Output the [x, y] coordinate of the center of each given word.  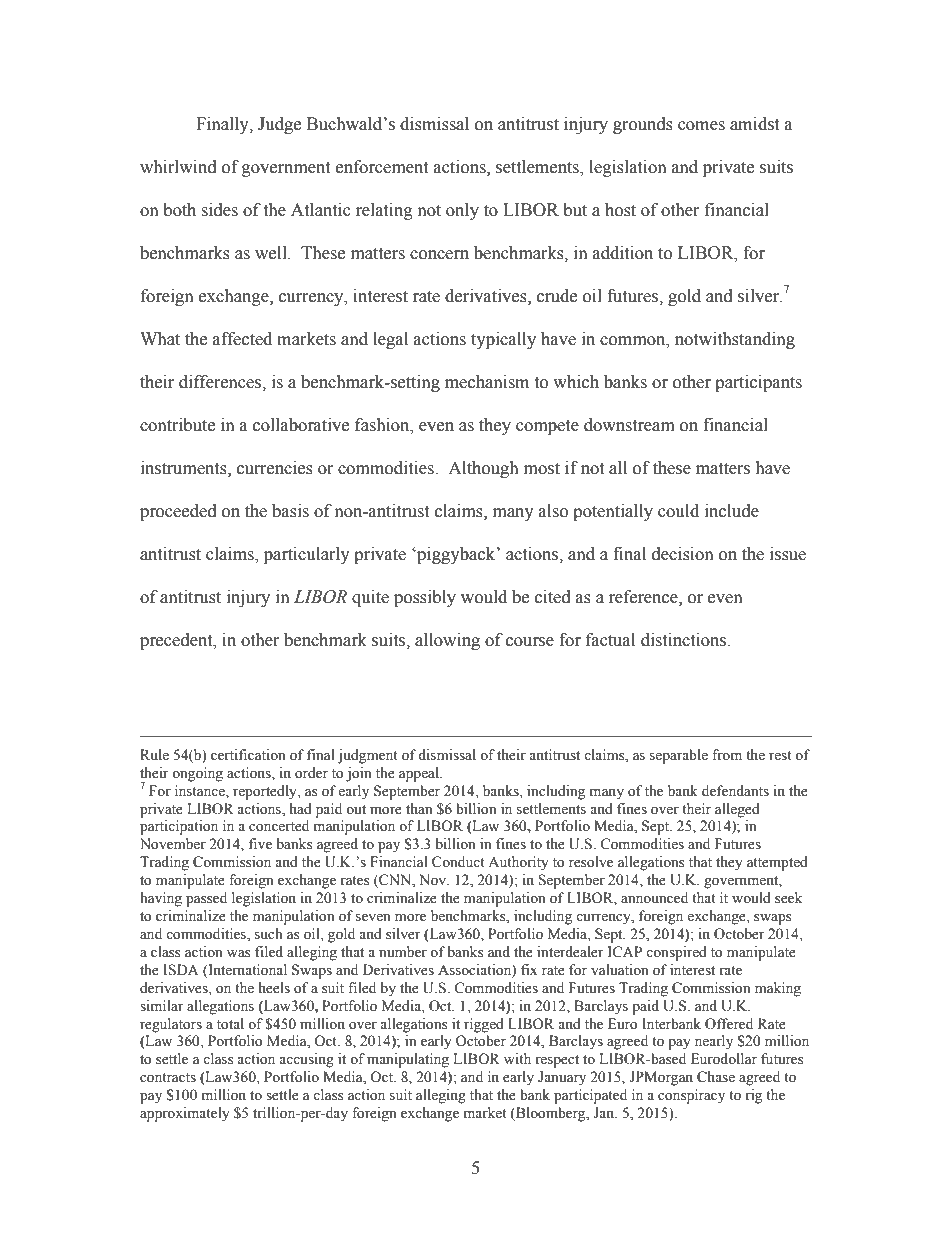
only [462, 211]
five [260, 844]
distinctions [685, 640]
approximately [185, 1114]
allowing [447, 641]
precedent [177, 641]
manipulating [408, 1060]
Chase [716, 1077]
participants [758, 383]
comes [701, 126]
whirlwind [178, 167]
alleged [737, 810]
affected [242, 339]
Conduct [458, 862]
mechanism [487, 382]
